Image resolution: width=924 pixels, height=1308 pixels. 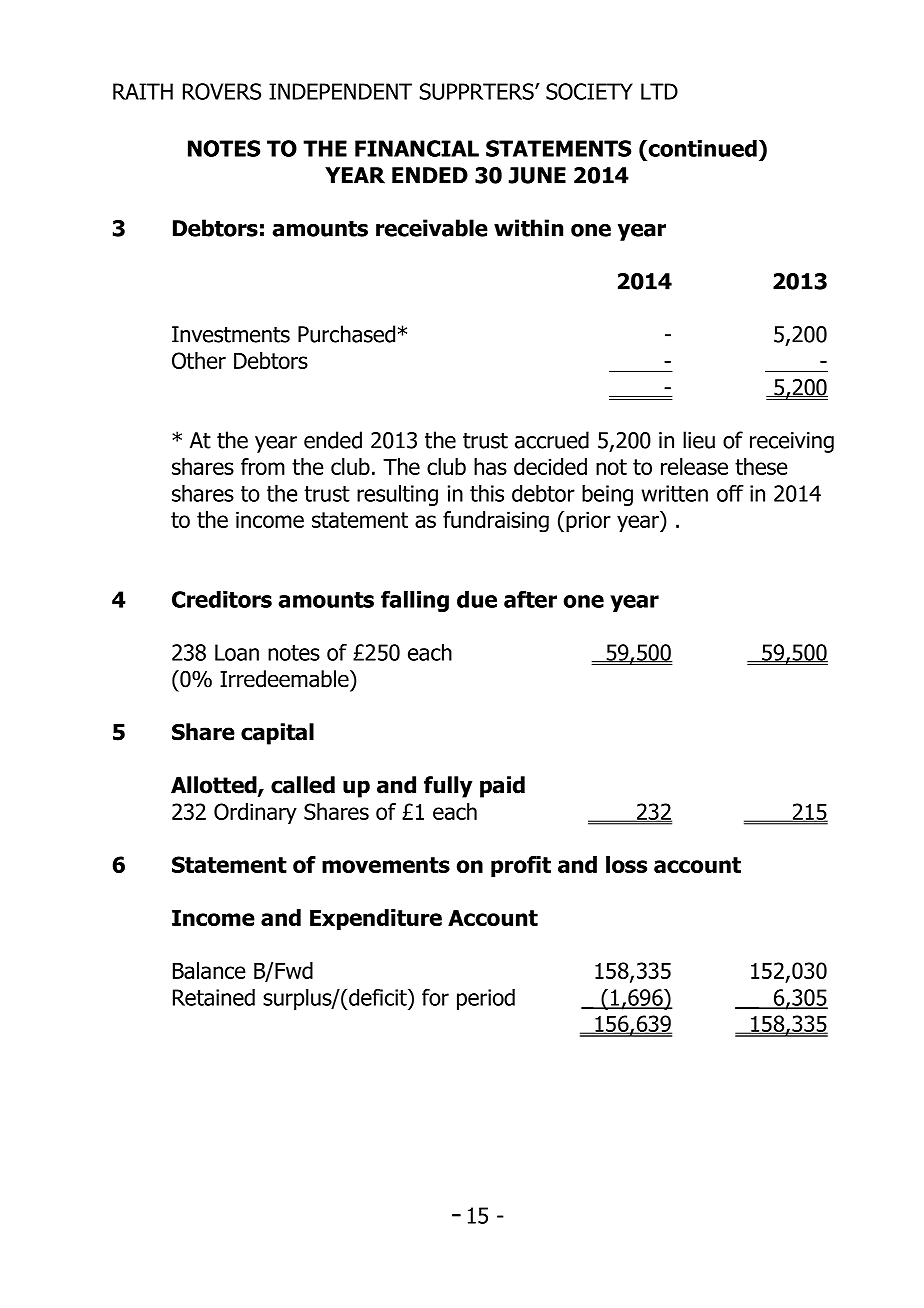 I want to click on JUNE, so click(x=537, y=175).
